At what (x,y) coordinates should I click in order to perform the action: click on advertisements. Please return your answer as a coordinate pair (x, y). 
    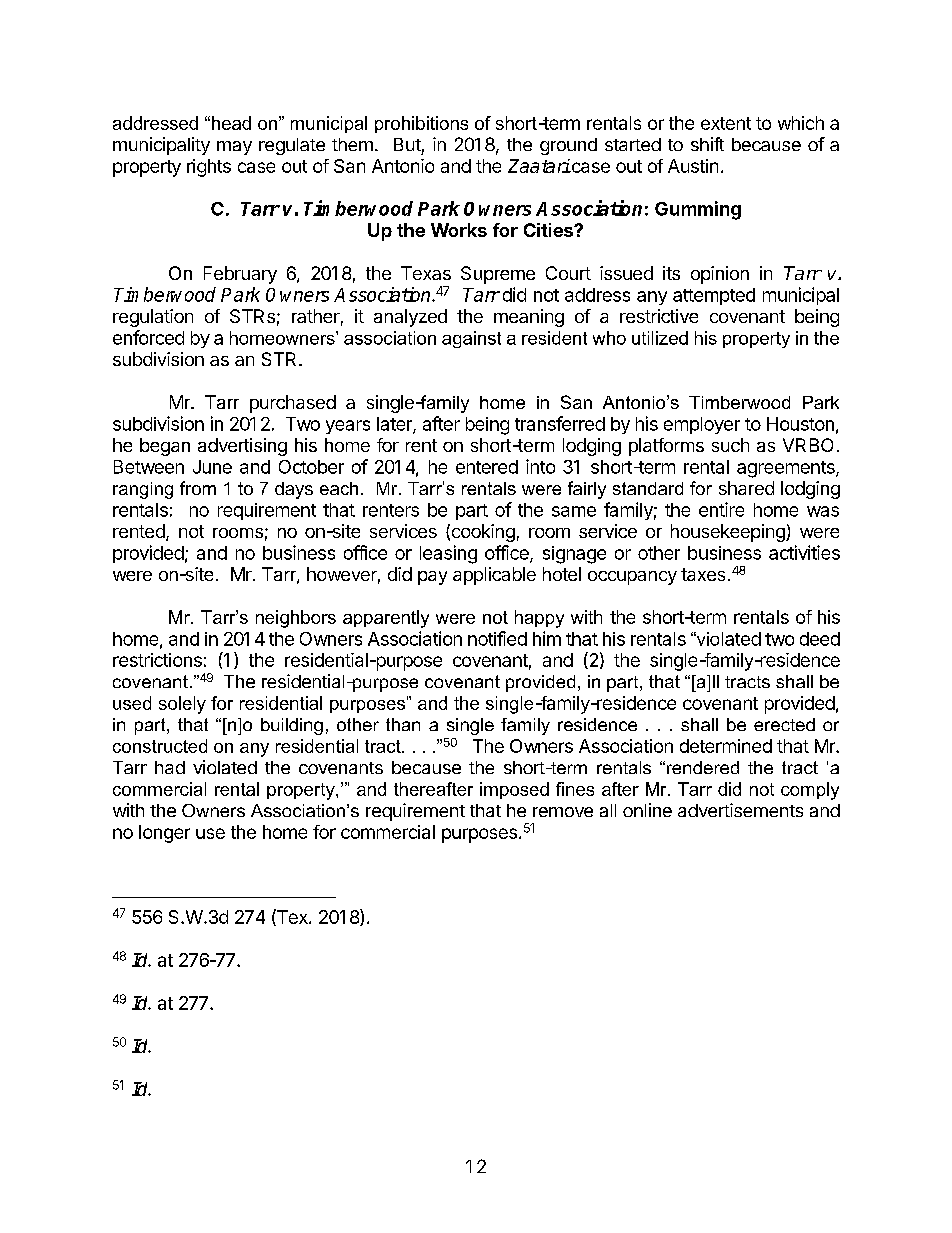
    Looking at the image, I should click on (740, 810).
